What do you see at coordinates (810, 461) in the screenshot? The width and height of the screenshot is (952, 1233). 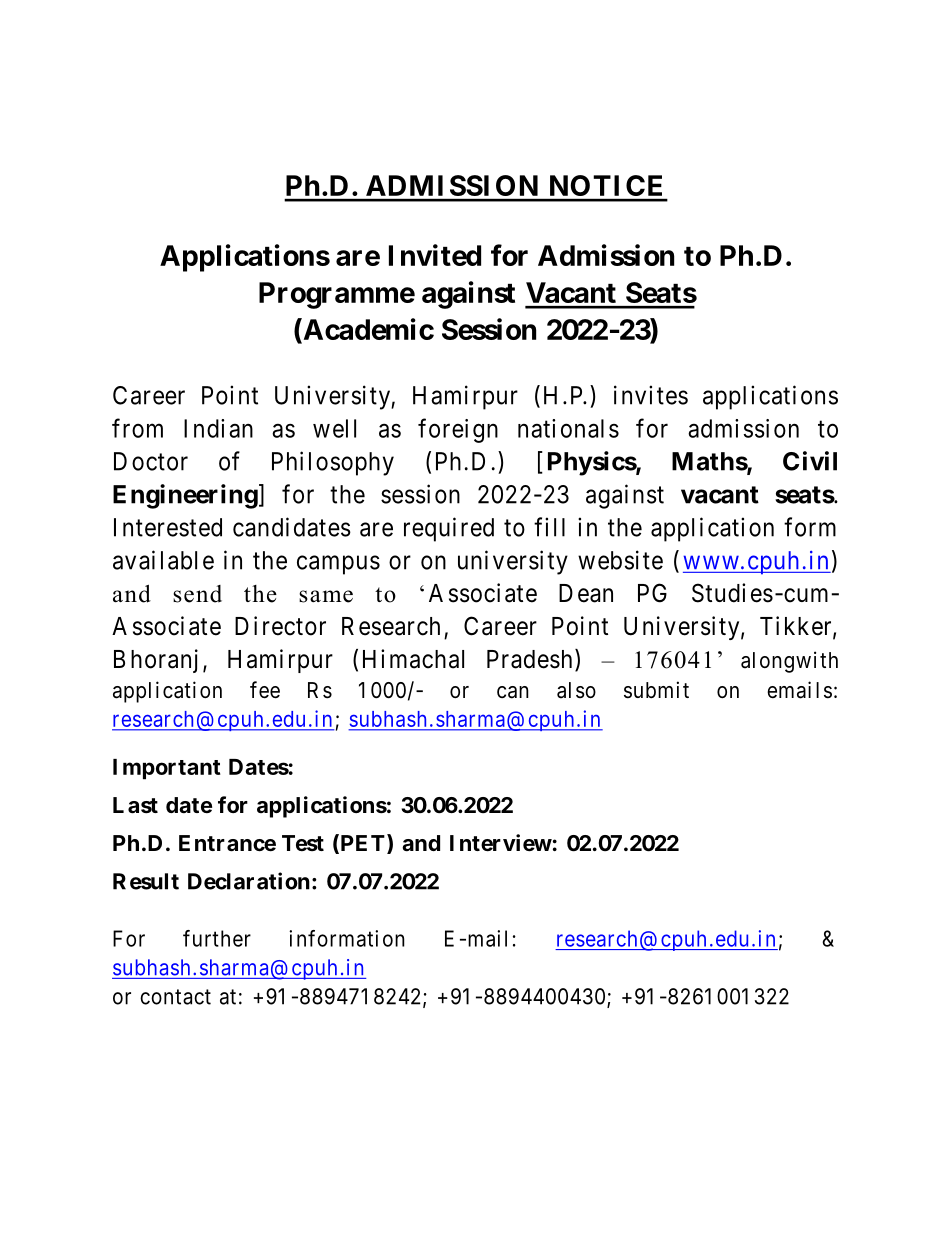 I see `Civil` at bounding box center [810, 461].
